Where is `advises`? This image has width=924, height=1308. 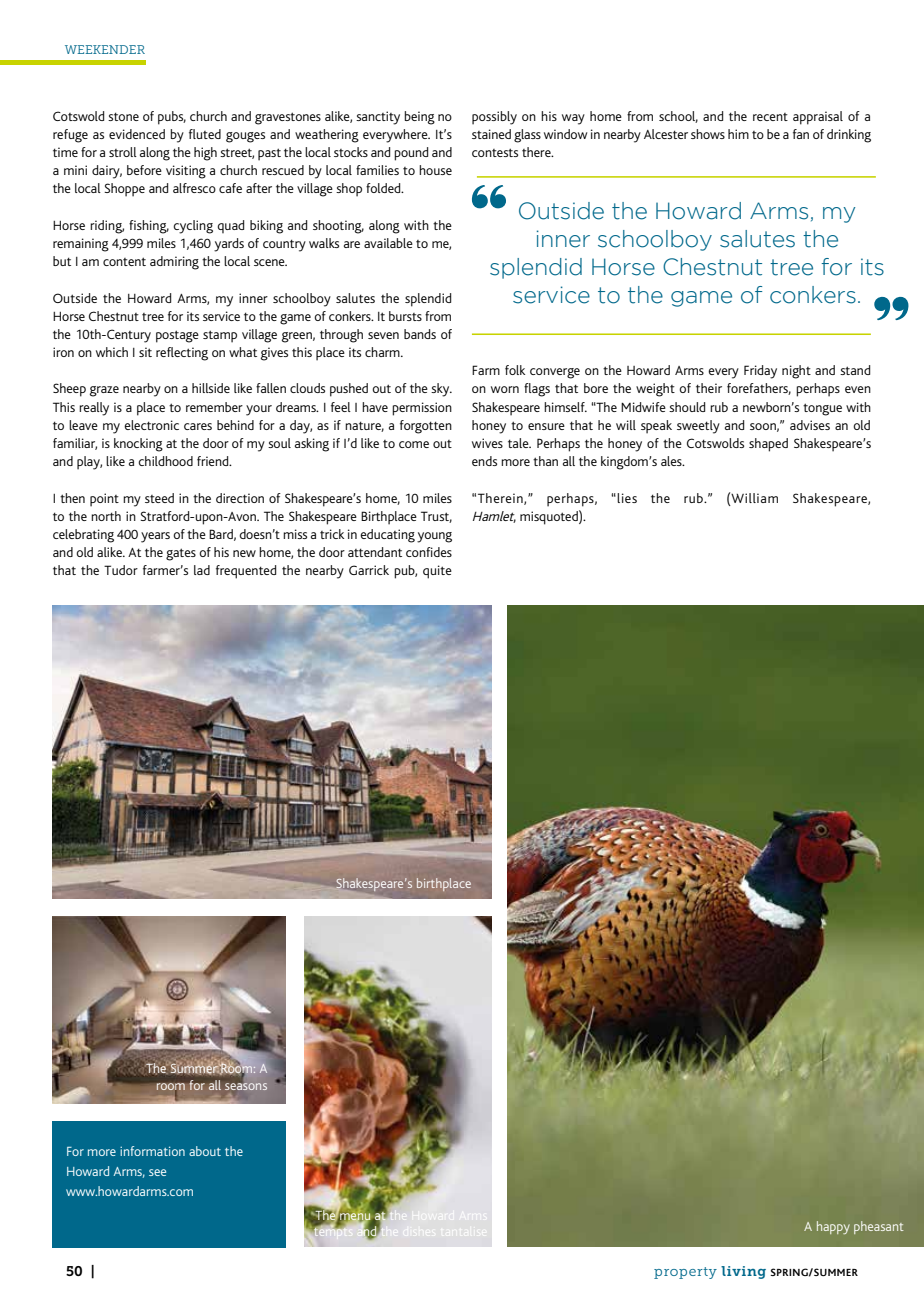
advises is located at coordinates (810, 425).
